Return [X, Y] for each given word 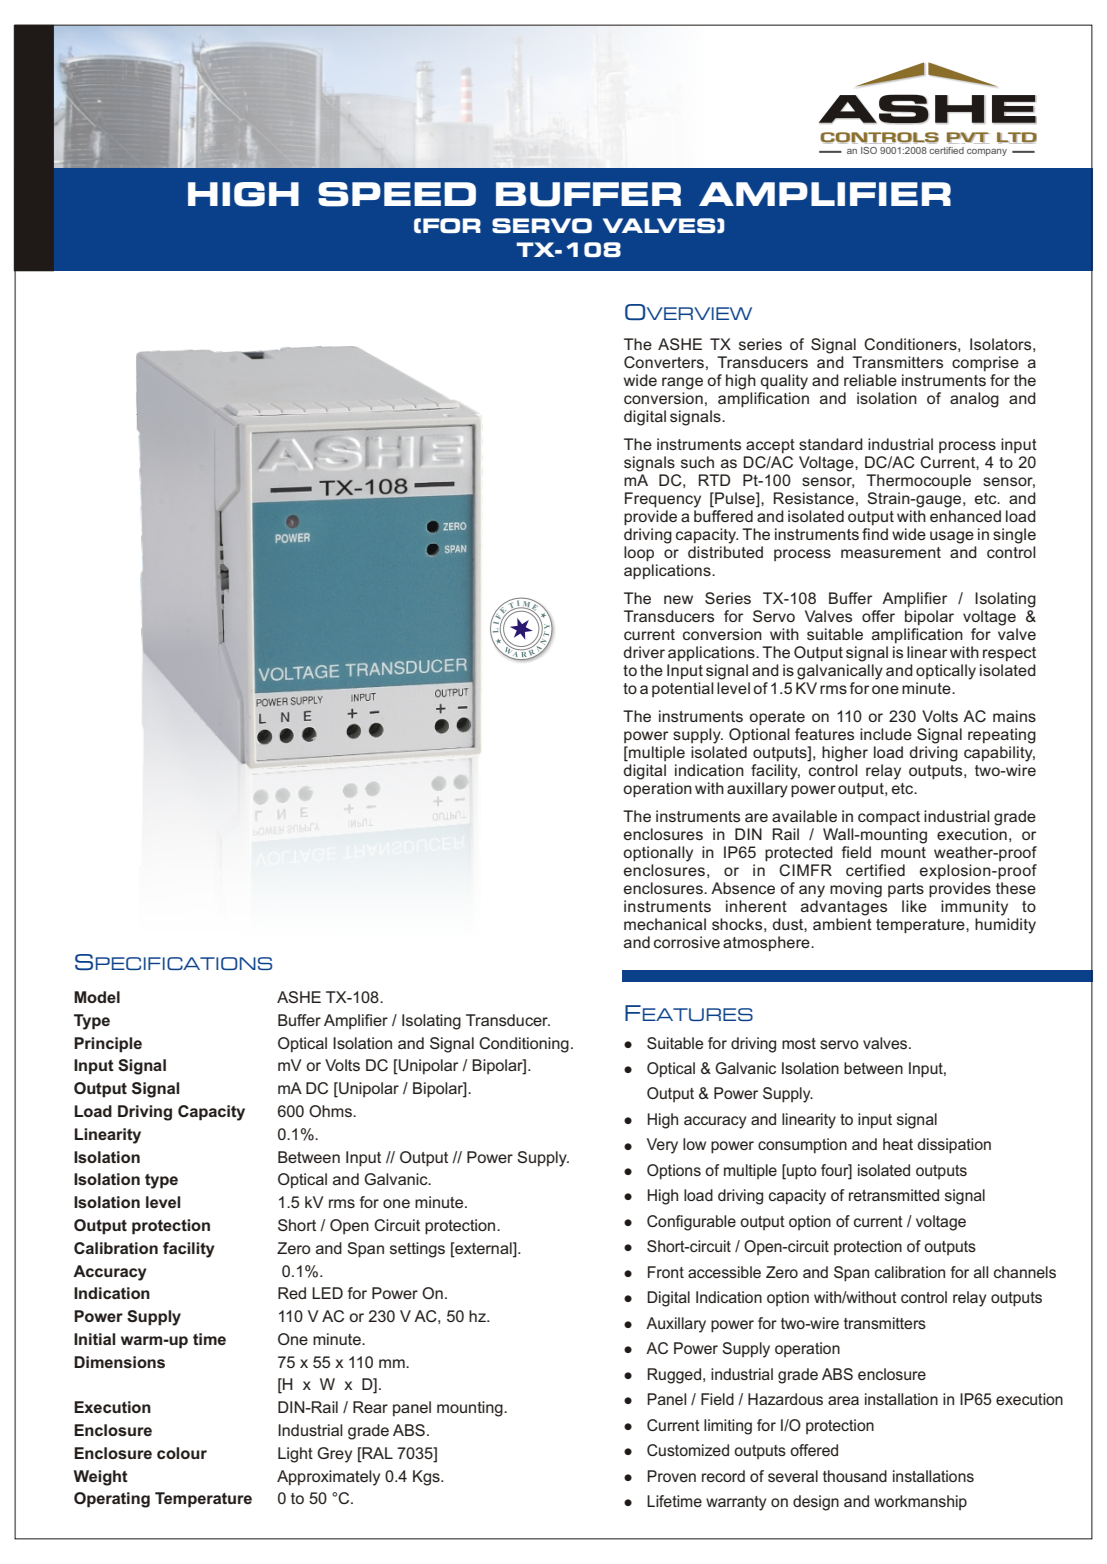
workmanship [920, 1502]
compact [889, 818]
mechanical [665, 924]
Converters [664, 362]
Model [97, 997]
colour [182, 1453]
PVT [968, 138]
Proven [671, 1476]
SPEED [397, 194]
